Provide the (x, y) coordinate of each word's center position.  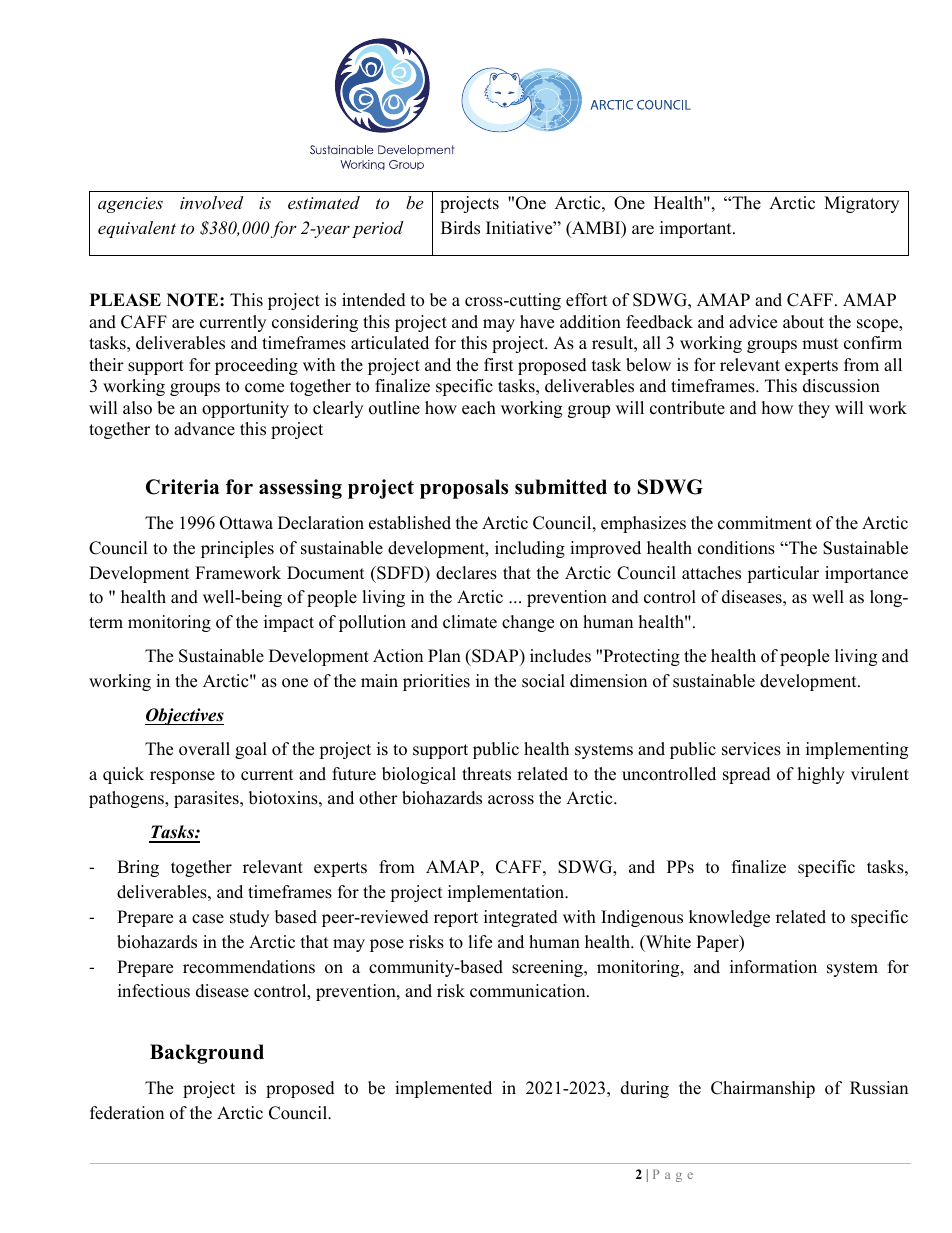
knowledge (729, 918)
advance (204, 429)
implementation (507, 893)
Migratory (861, 204)
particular (783, 574)
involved (211, 202)
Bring (138, 868)
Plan (444, 655)
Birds (460, 228)
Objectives (184, 716)
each (479, 408)
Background (207, 1054)
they (814, 409)
